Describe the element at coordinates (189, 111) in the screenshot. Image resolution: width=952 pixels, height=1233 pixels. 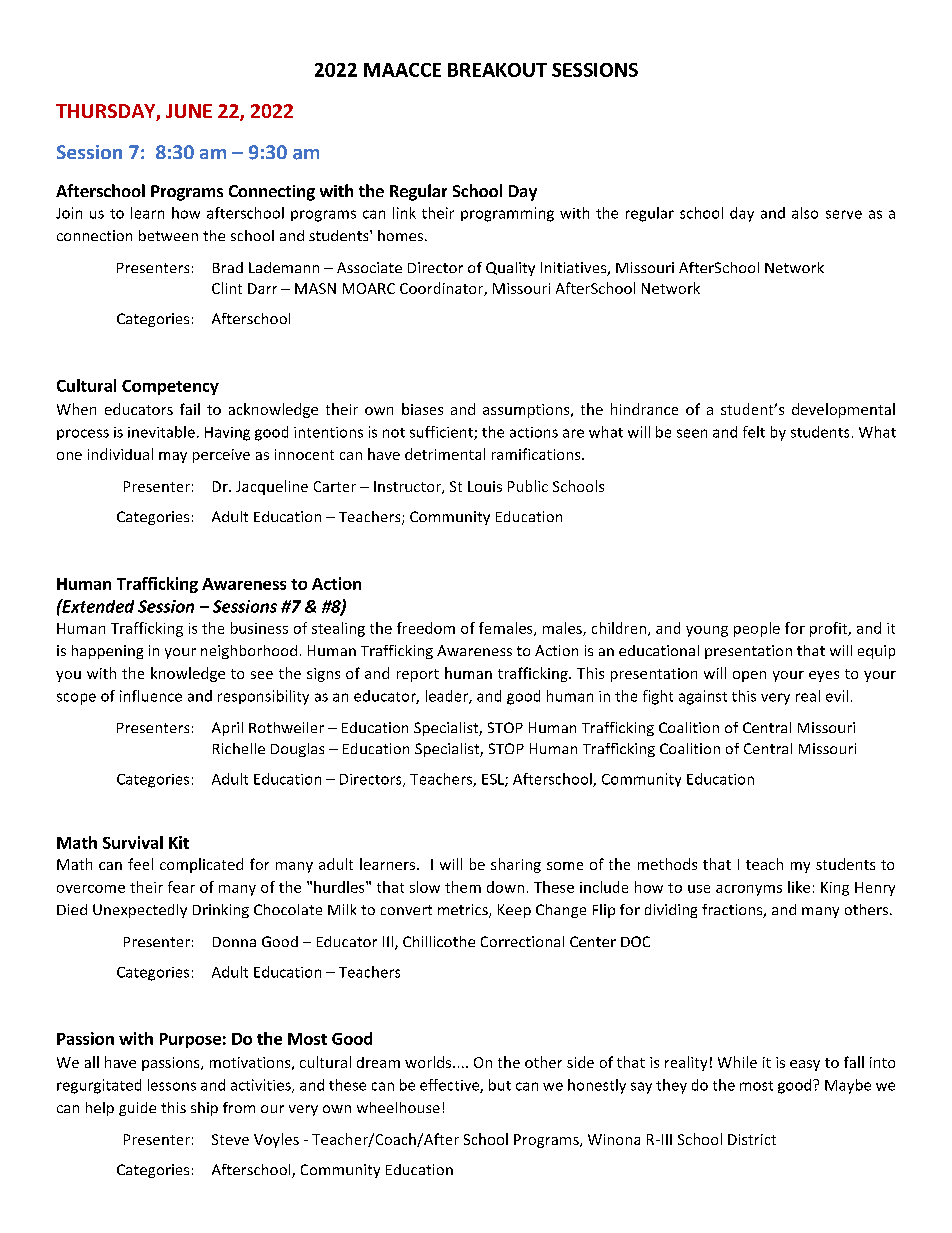
I see `JUNE` at that location.
